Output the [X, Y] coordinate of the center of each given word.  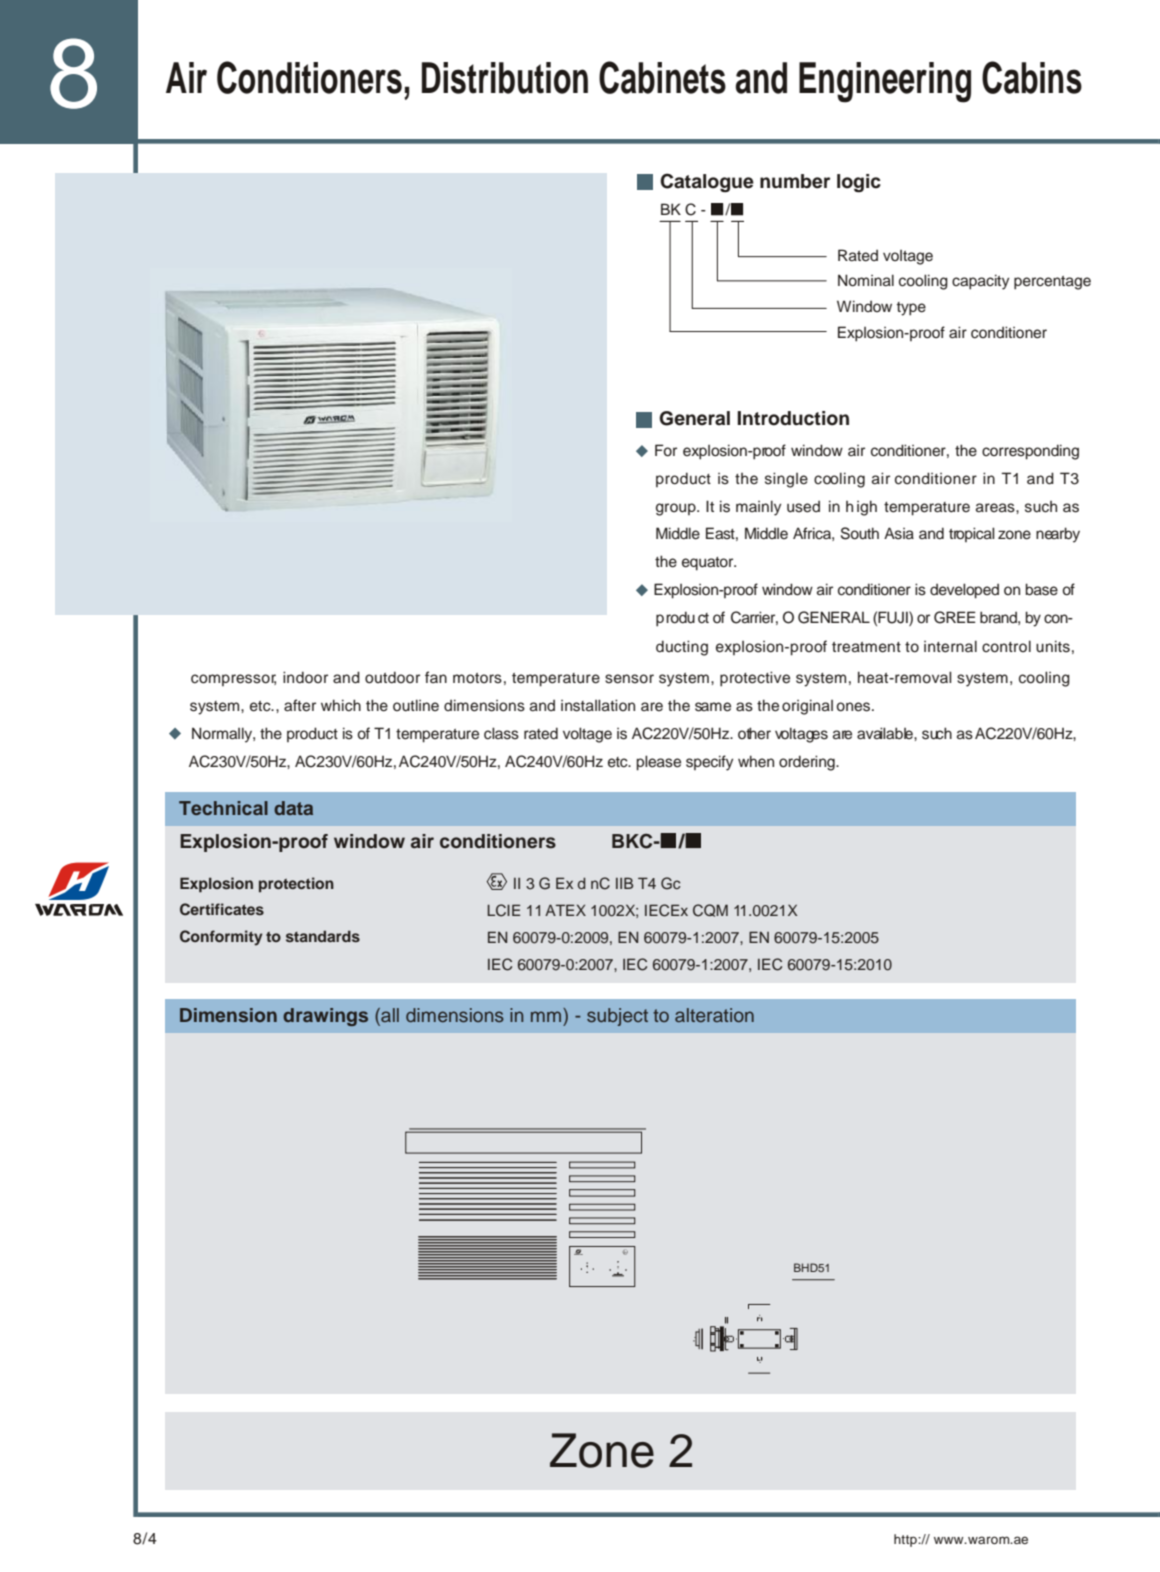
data [293, 808]
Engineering [885, 82]
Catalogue [707, 183]
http [906, 1540]
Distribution [505, 78]
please [658, 763]
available [886, 733]
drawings [325, 1017]
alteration [714, 1015]
